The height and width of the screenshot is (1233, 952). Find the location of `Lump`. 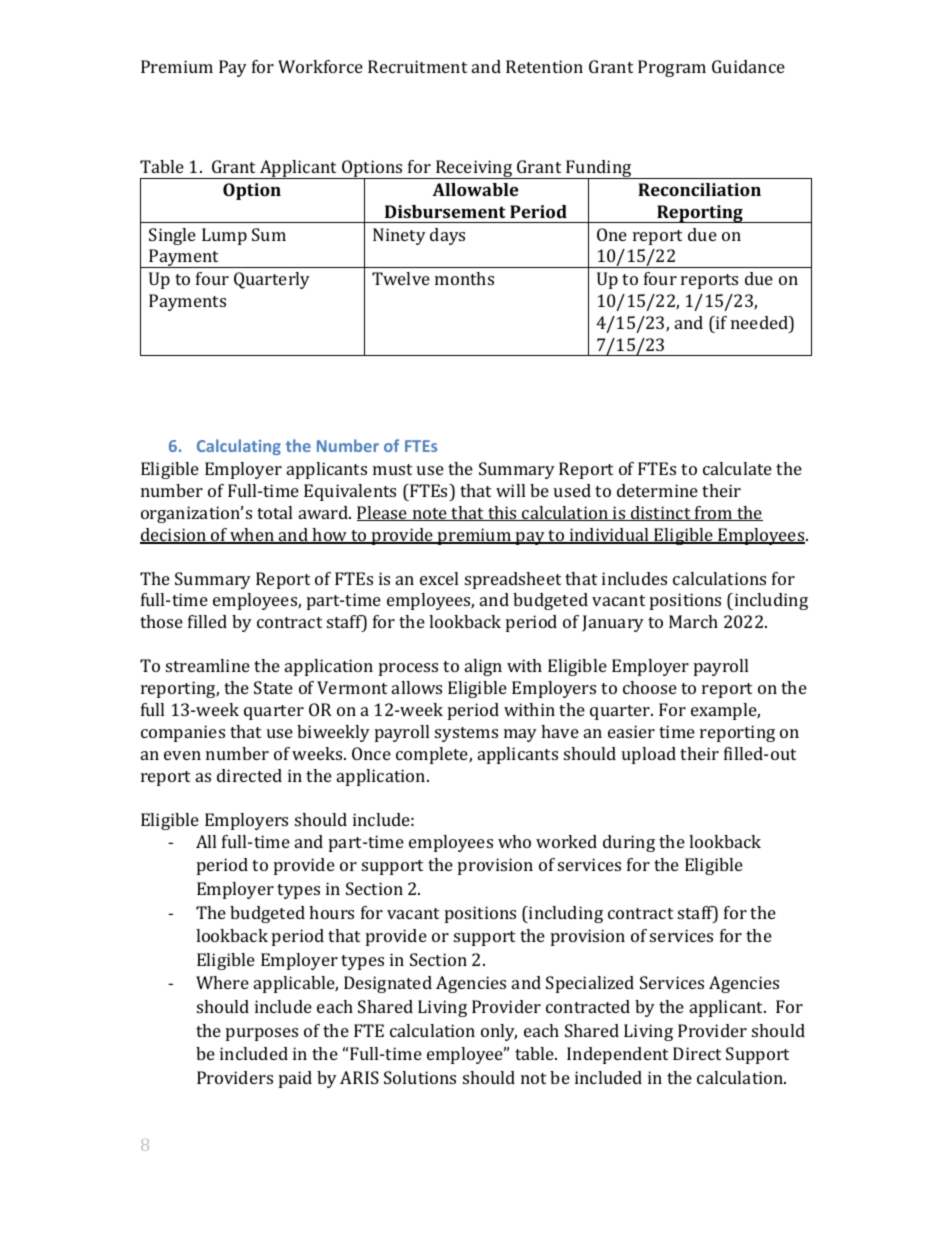

Lump is located at coordinates (224, 236).
